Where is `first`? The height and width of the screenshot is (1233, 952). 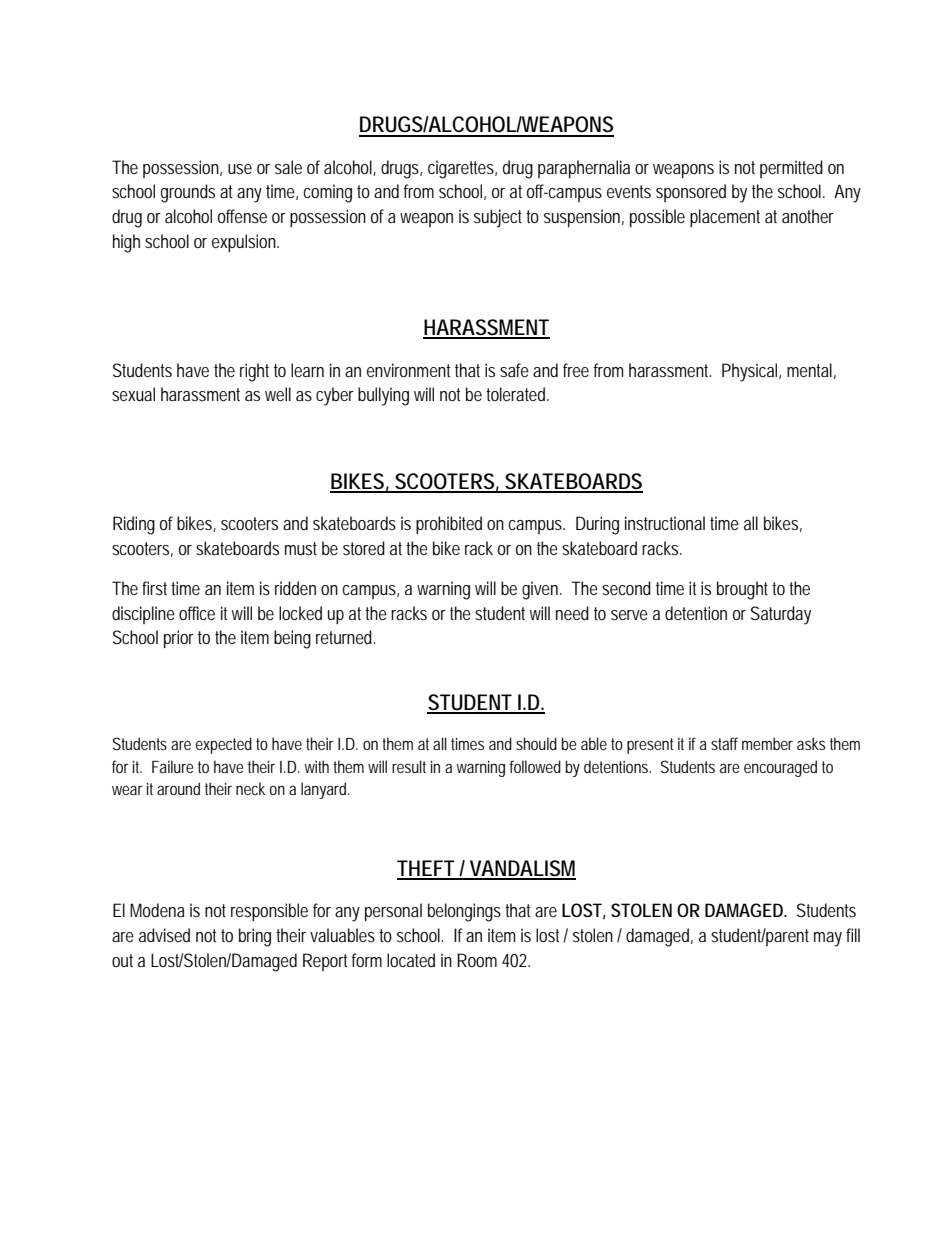
first is located at coordinates (154, 588).
